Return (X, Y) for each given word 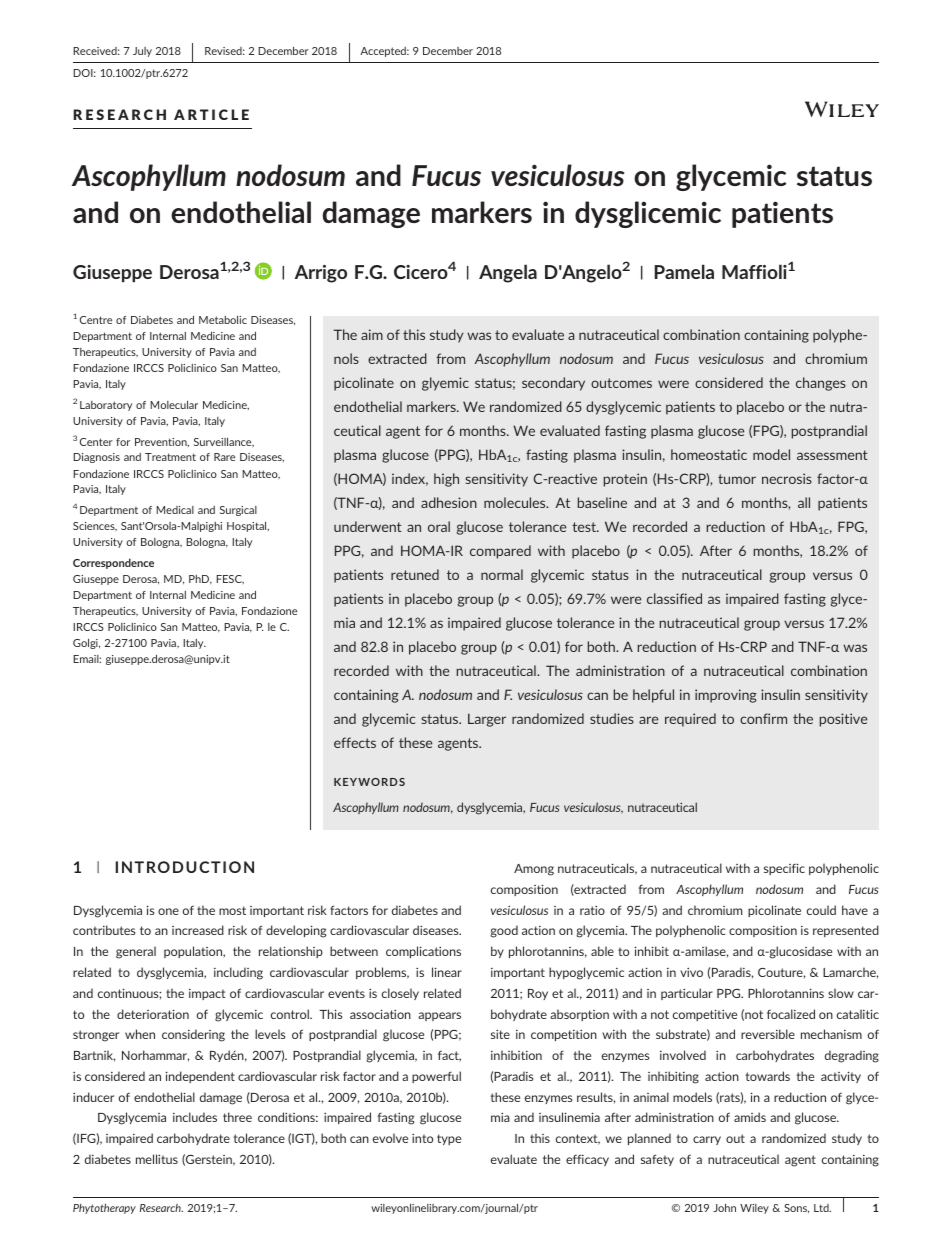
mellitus (157, 1159)
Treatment (170, 457)
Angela (508, 273)
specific (784, 869)
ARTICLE (211, 114)
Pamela (684, 271)
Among (534, 870)
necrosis (787, 478)
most (232, 910)
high (446, 480)
